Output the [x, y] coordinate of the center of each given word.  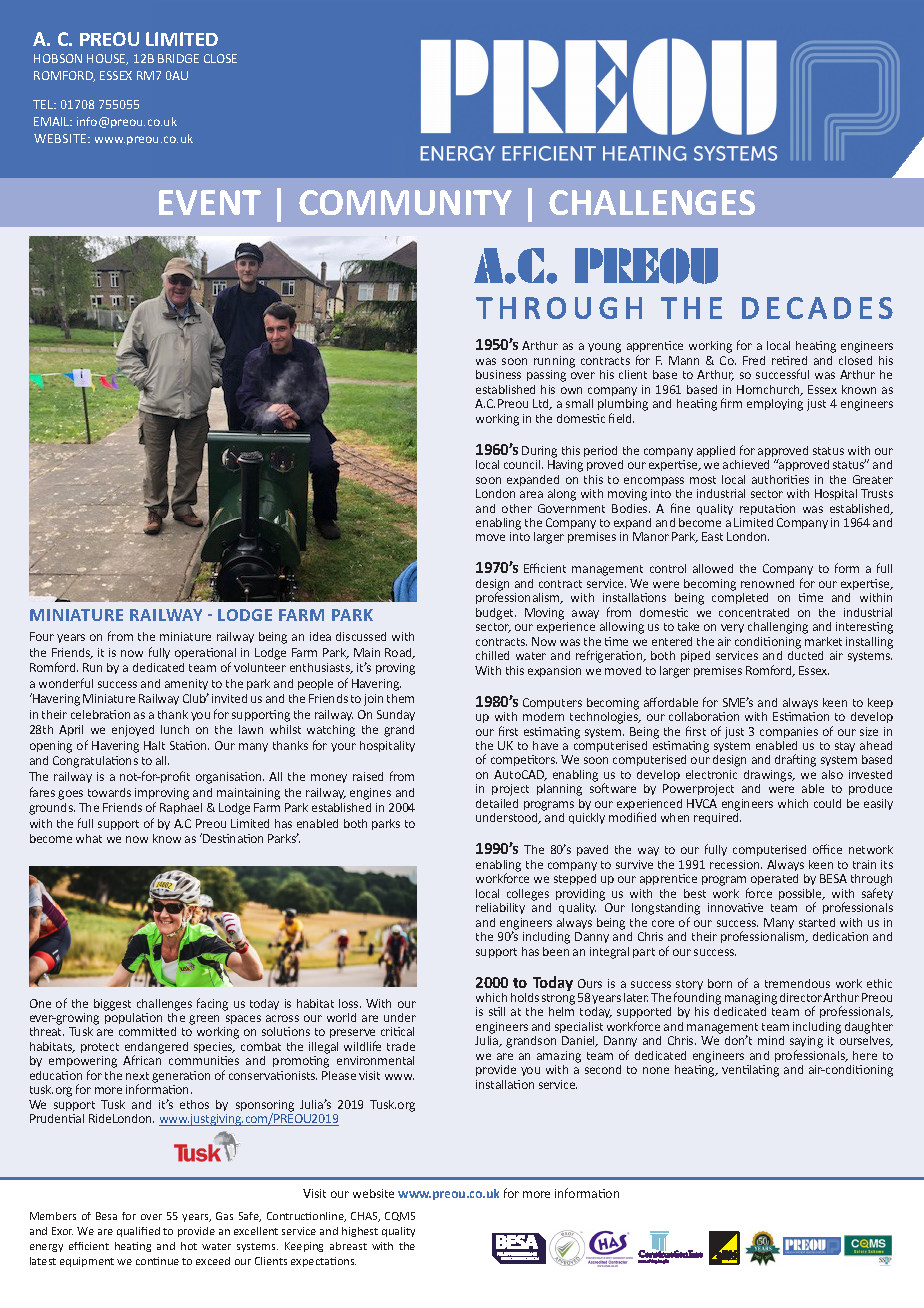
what [89, 838]
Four [42, 636]
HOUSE [107, 59]
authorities [780, 479]
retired [789, 360]
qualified [138, 1232]
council [523, 464]
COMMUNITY [405, 202]
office [827, 849]
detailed [497, 803]
